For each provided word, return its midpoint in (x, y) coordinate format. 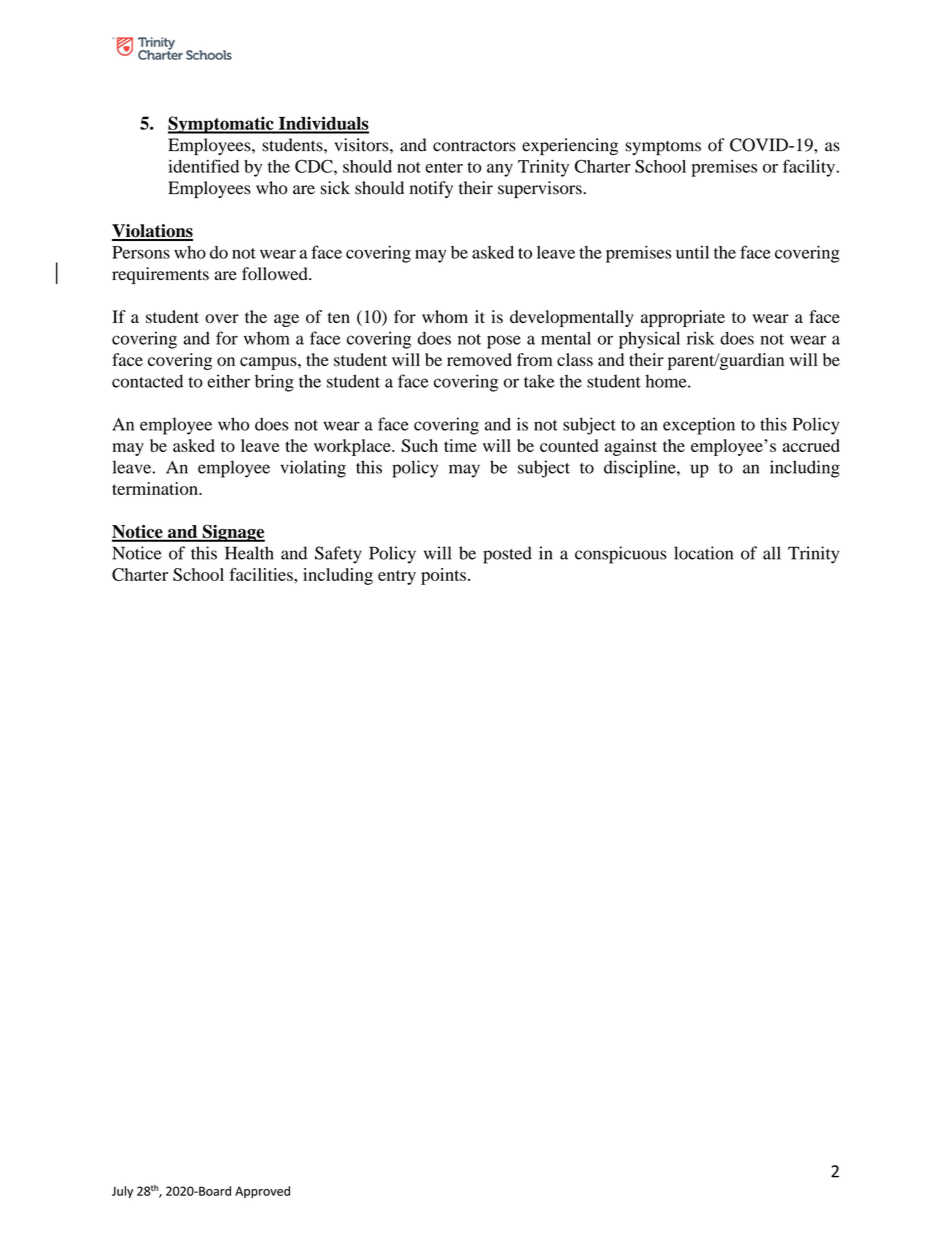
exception (699, 426)
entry (397, 577)
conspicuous (621, 555)
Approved (262, 1192)
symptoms (663, 148)
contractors (474, 146)
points (443, 576)
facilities (262, 574)
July (122, 1192)
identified (203, 166)
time (460, 445)
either (229, 381)
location (703, 553)
